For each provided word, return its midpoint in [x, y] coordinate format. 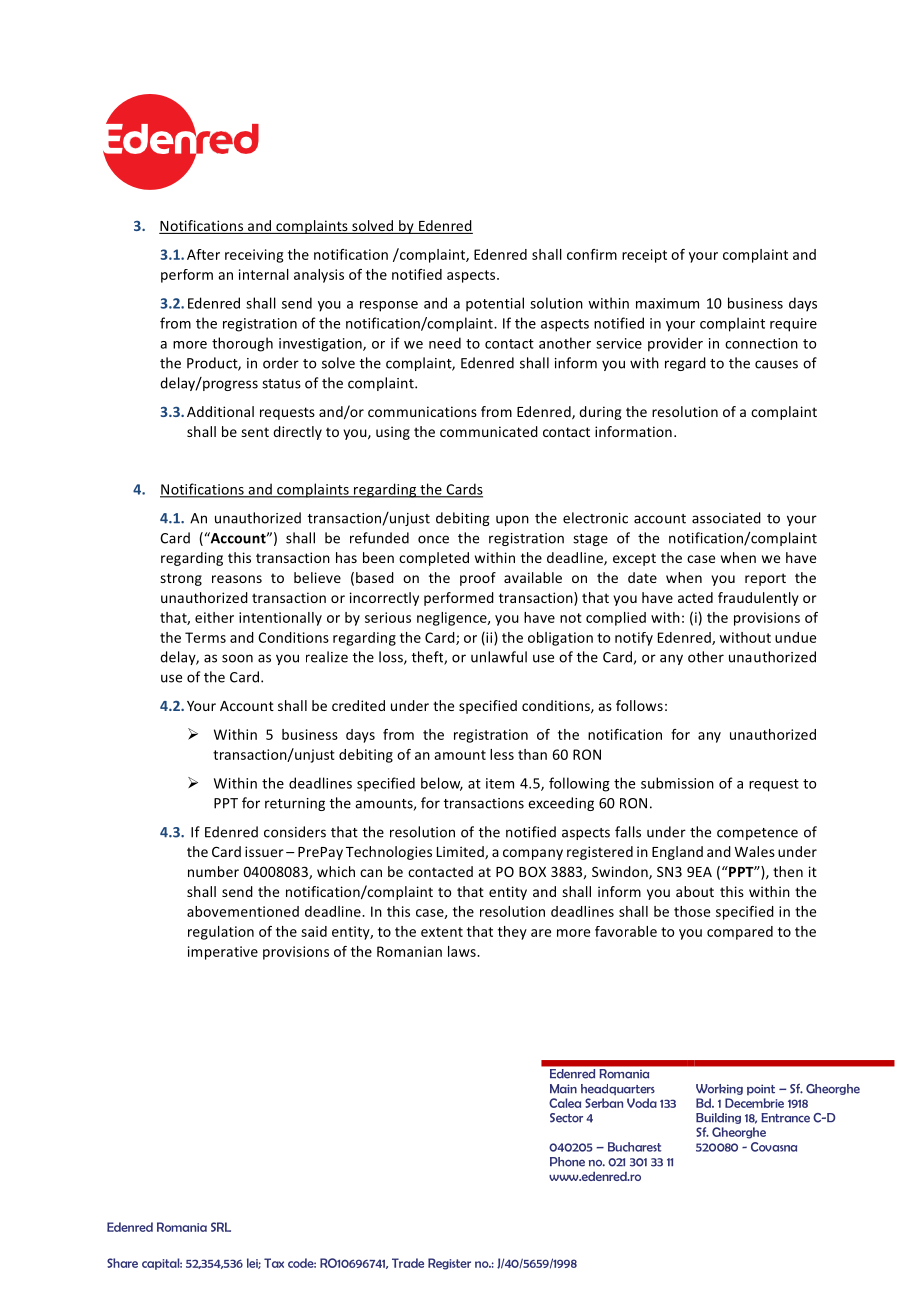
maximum [667, 303]
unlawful [499, 657]
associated [726, 518]
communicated [489, 431]
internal [264, 274]
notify [634, 639]
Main [563, 1089]
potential [495, 304]
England [677, 853]
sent [255, 432]
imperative [223, 953]
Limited [461, 852]
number [213, 871]
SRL [221, 1227]
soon [237, 658]
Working [719, 1089]
